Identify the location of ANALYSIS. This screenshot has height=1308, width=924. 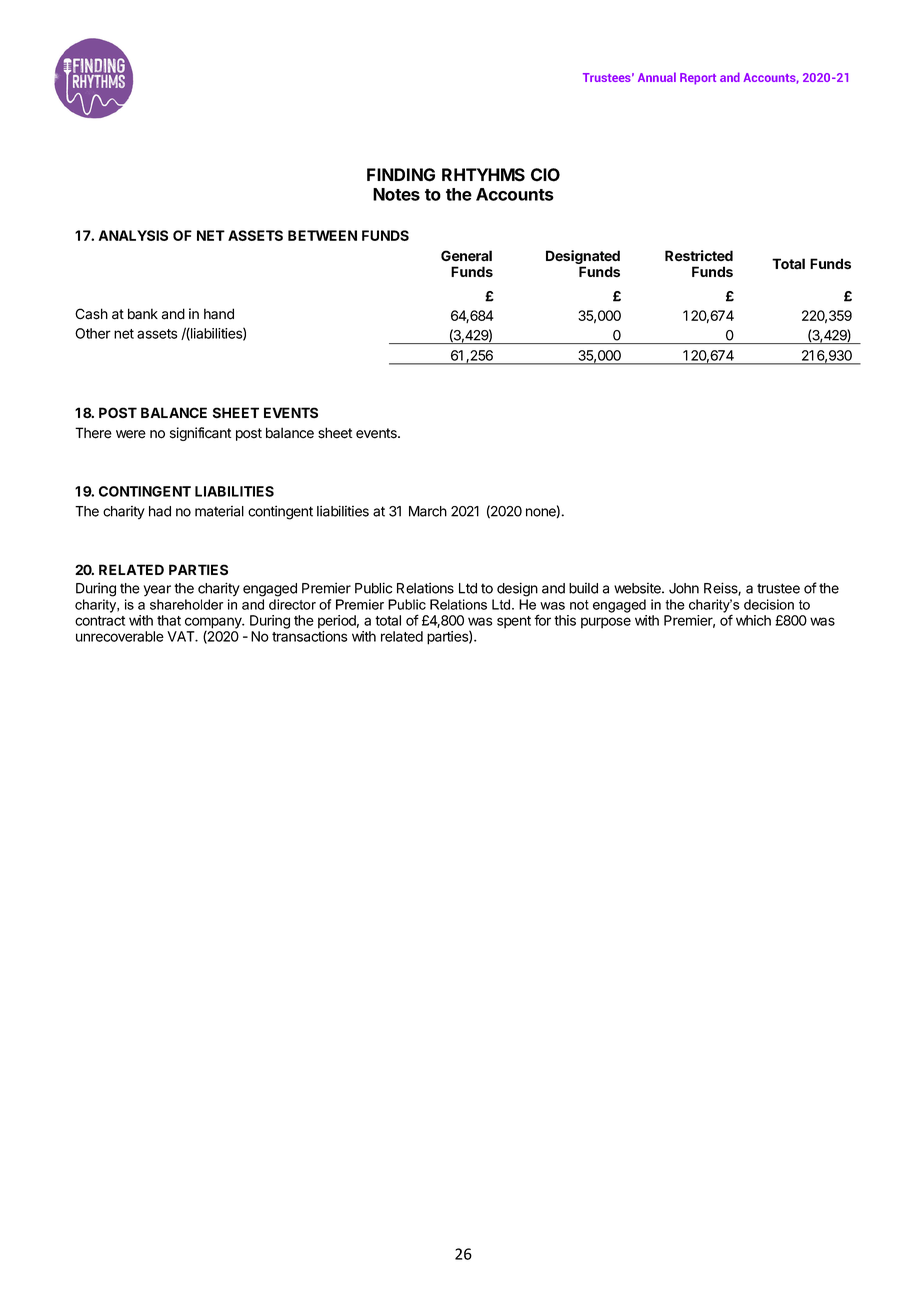
(133, 235).
